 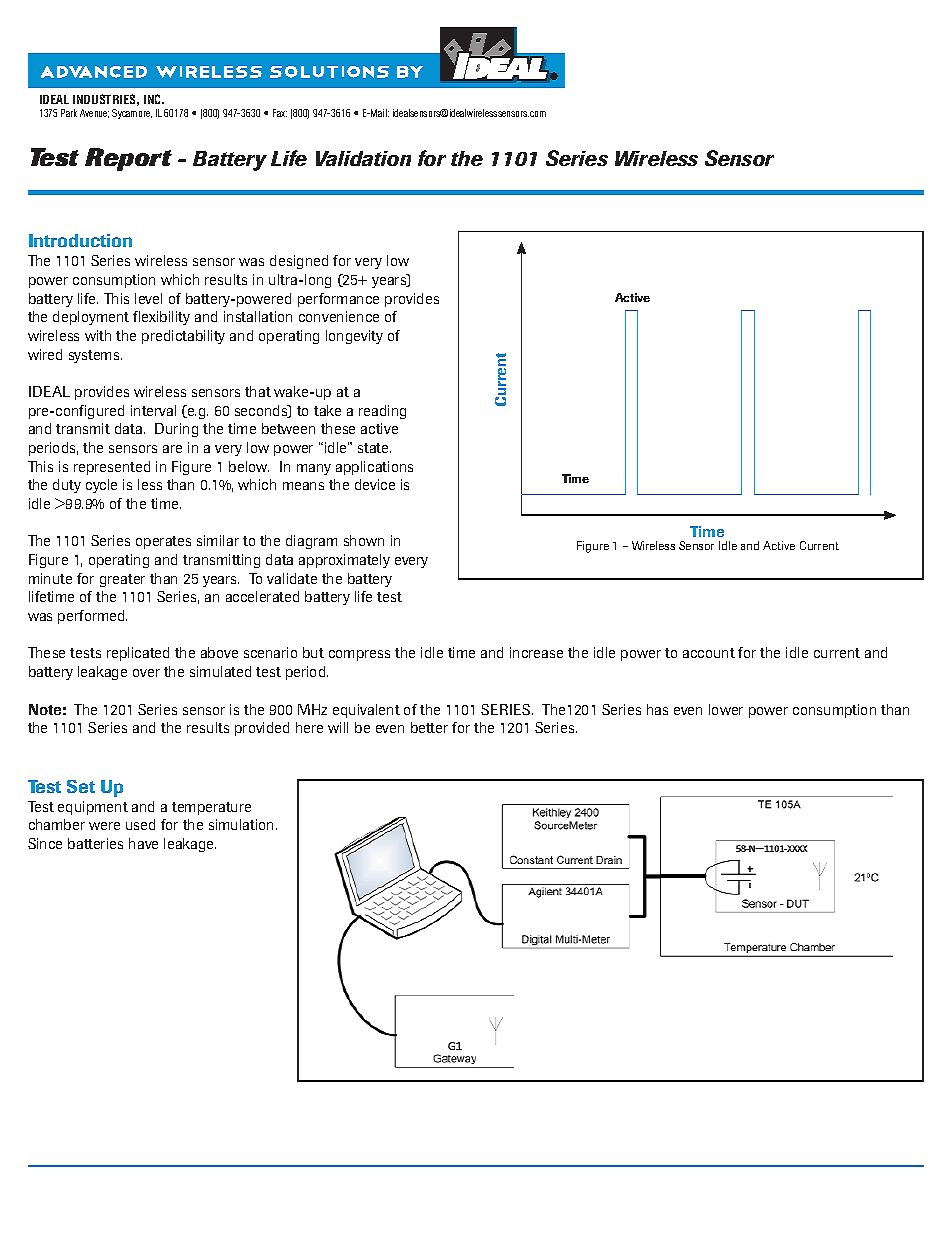 What do you see at coordinates (140, 824) in the screenshot?
I see `used` at bounding box center [140, 824].
